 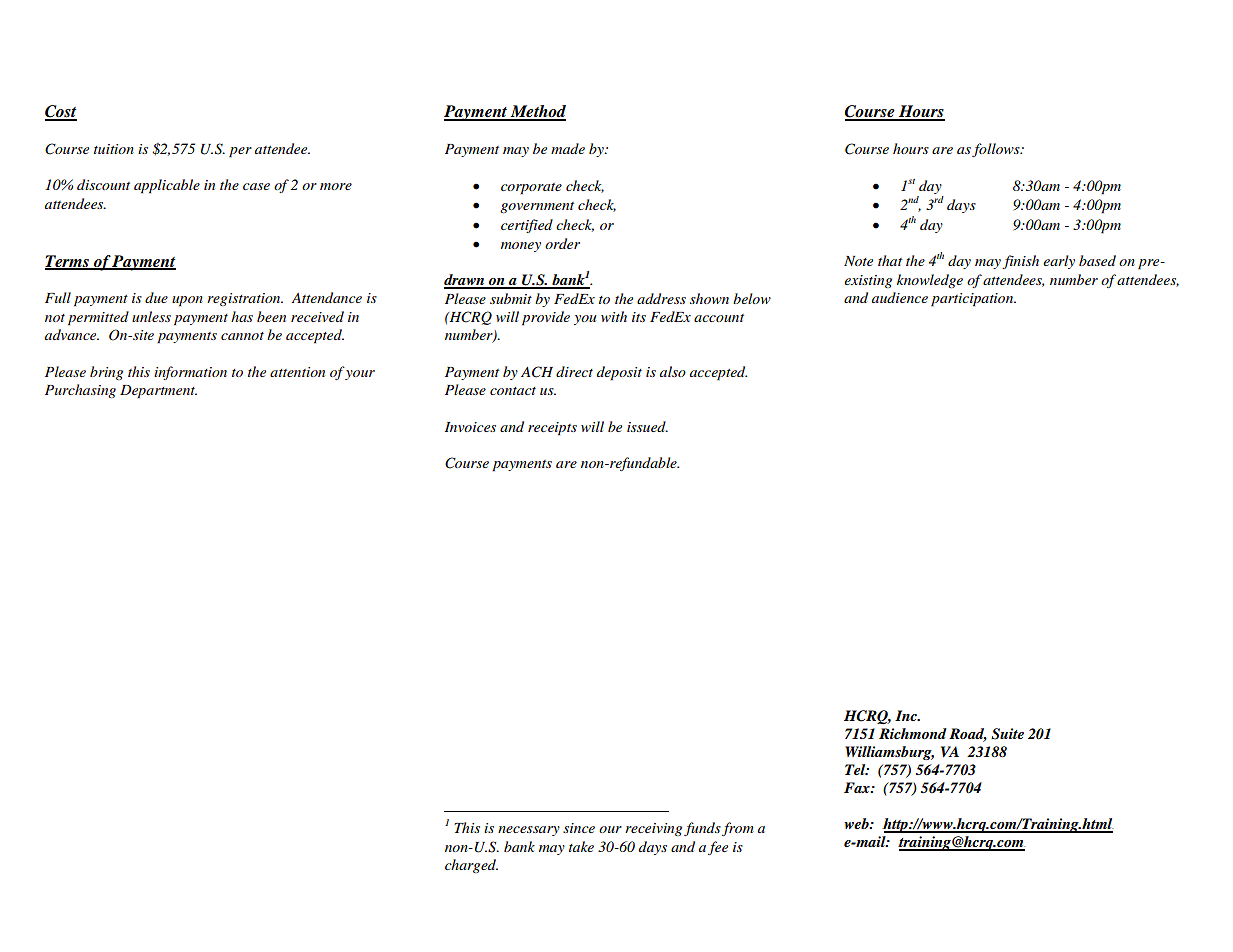 What do you see at coordinates (190, 373) in the document?
I see `information` at bounding box center [190, 373].
